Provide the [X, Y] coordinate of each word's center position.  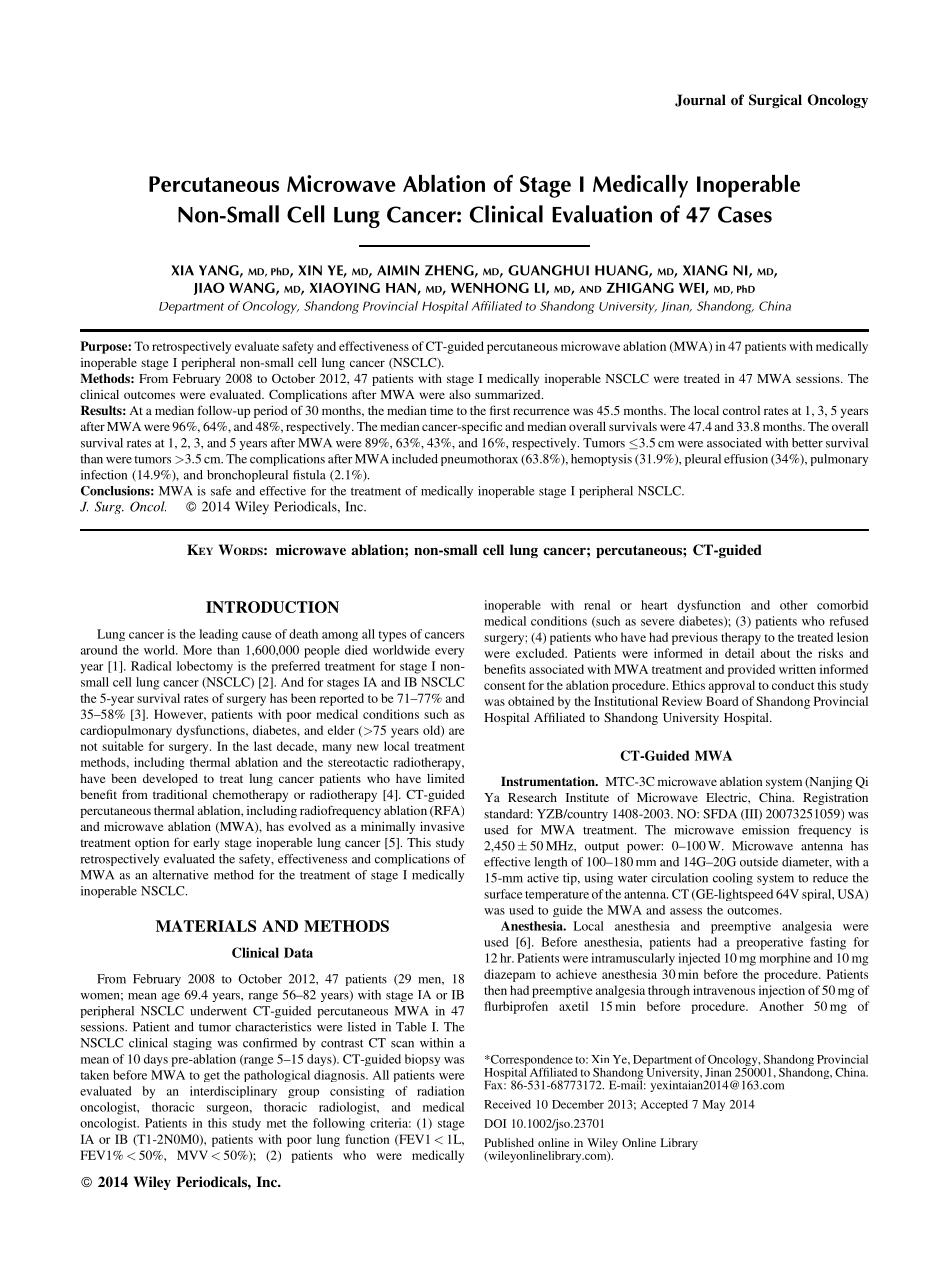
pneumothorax [479, 460]
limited [446, 778]
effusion [746, 459]
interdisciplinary [233, 1092]
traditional [180, 794]
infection [104, 475]
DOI [495, 1123]
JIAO [209, 288]
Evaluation [602, 214]
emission [765, 830]
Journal [700, 100]
